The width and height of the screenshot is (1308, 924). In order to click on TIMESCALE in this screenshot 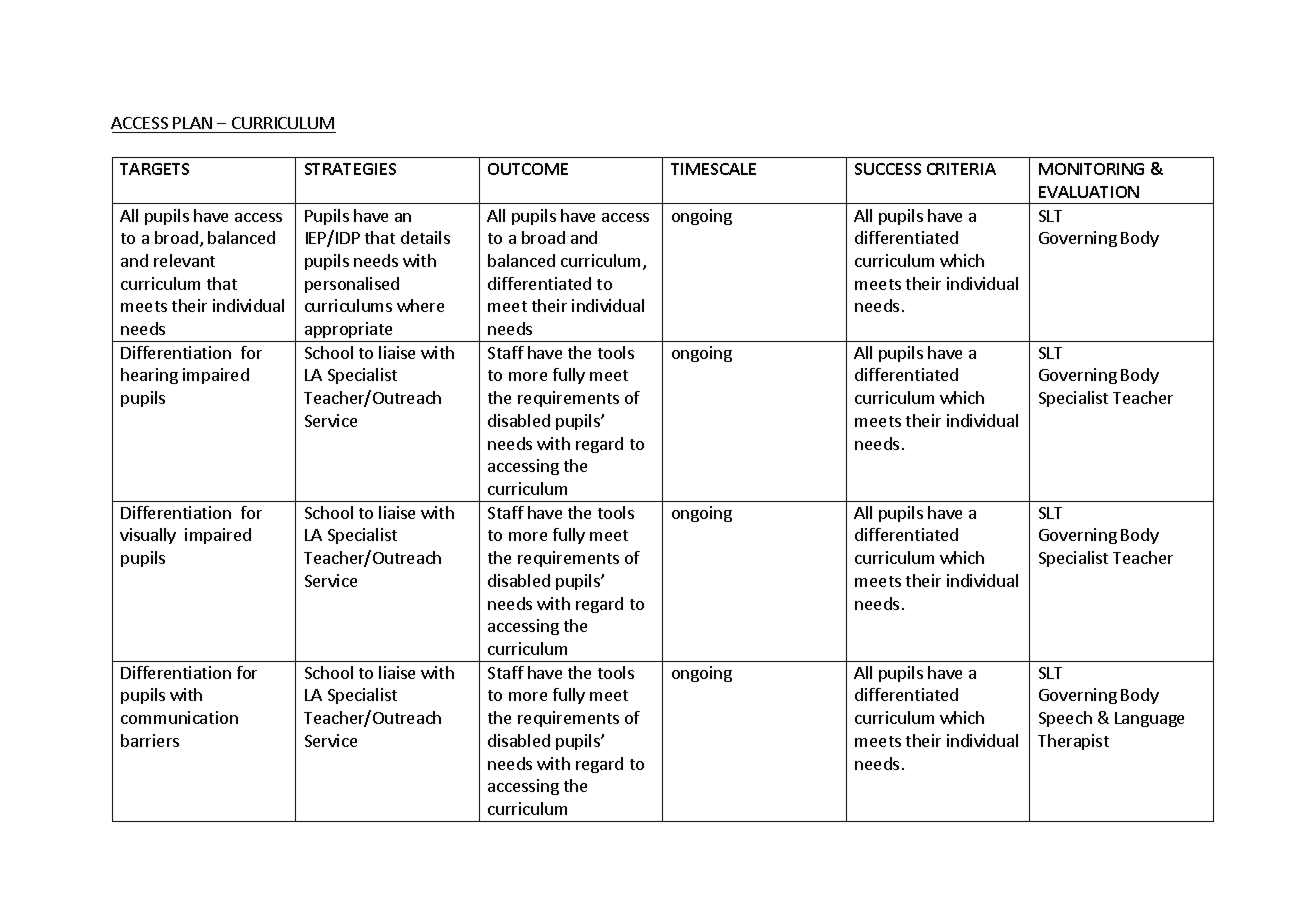, I will do `click(713, 169)`.
